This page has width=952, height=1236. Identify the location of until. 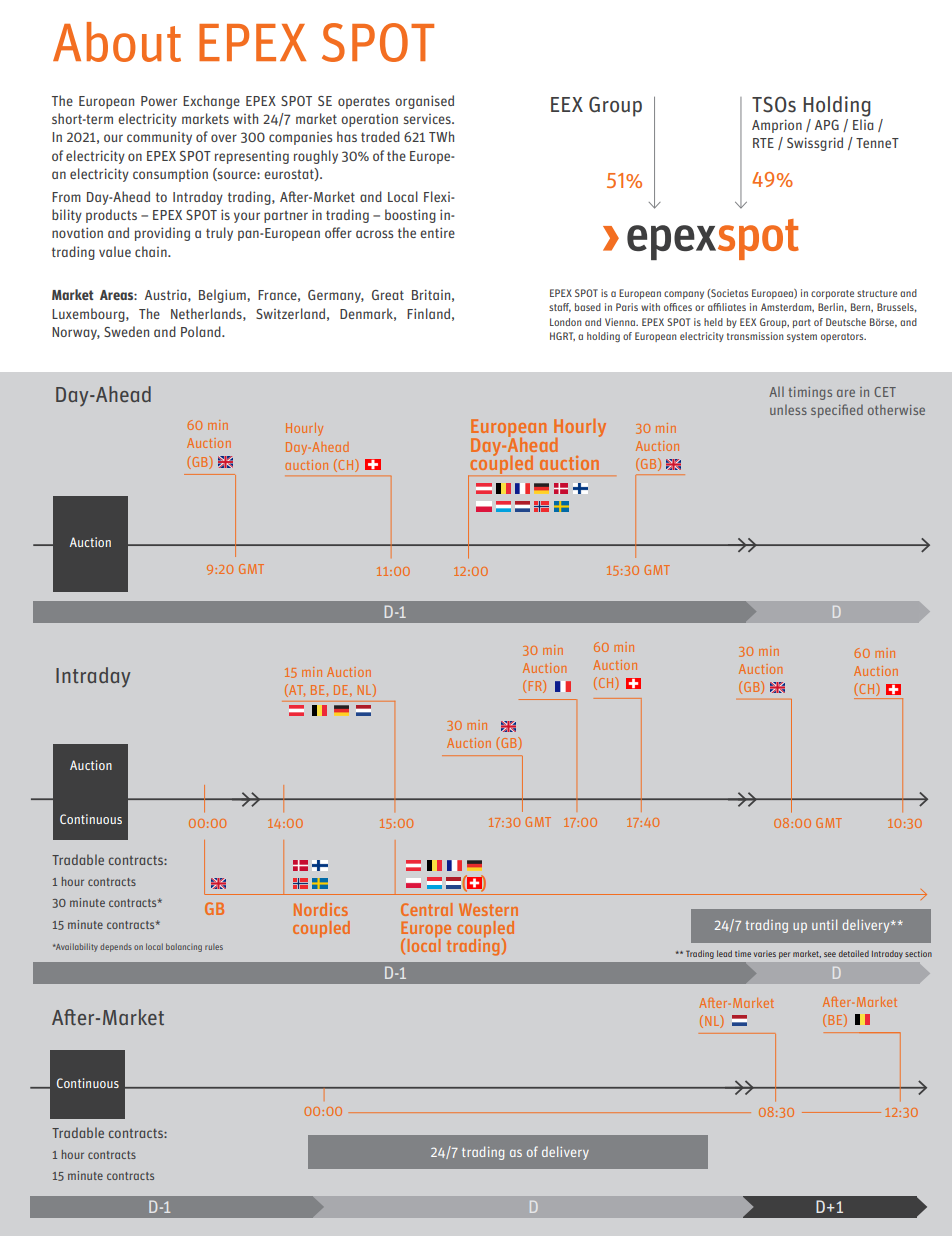
(824, 924).
